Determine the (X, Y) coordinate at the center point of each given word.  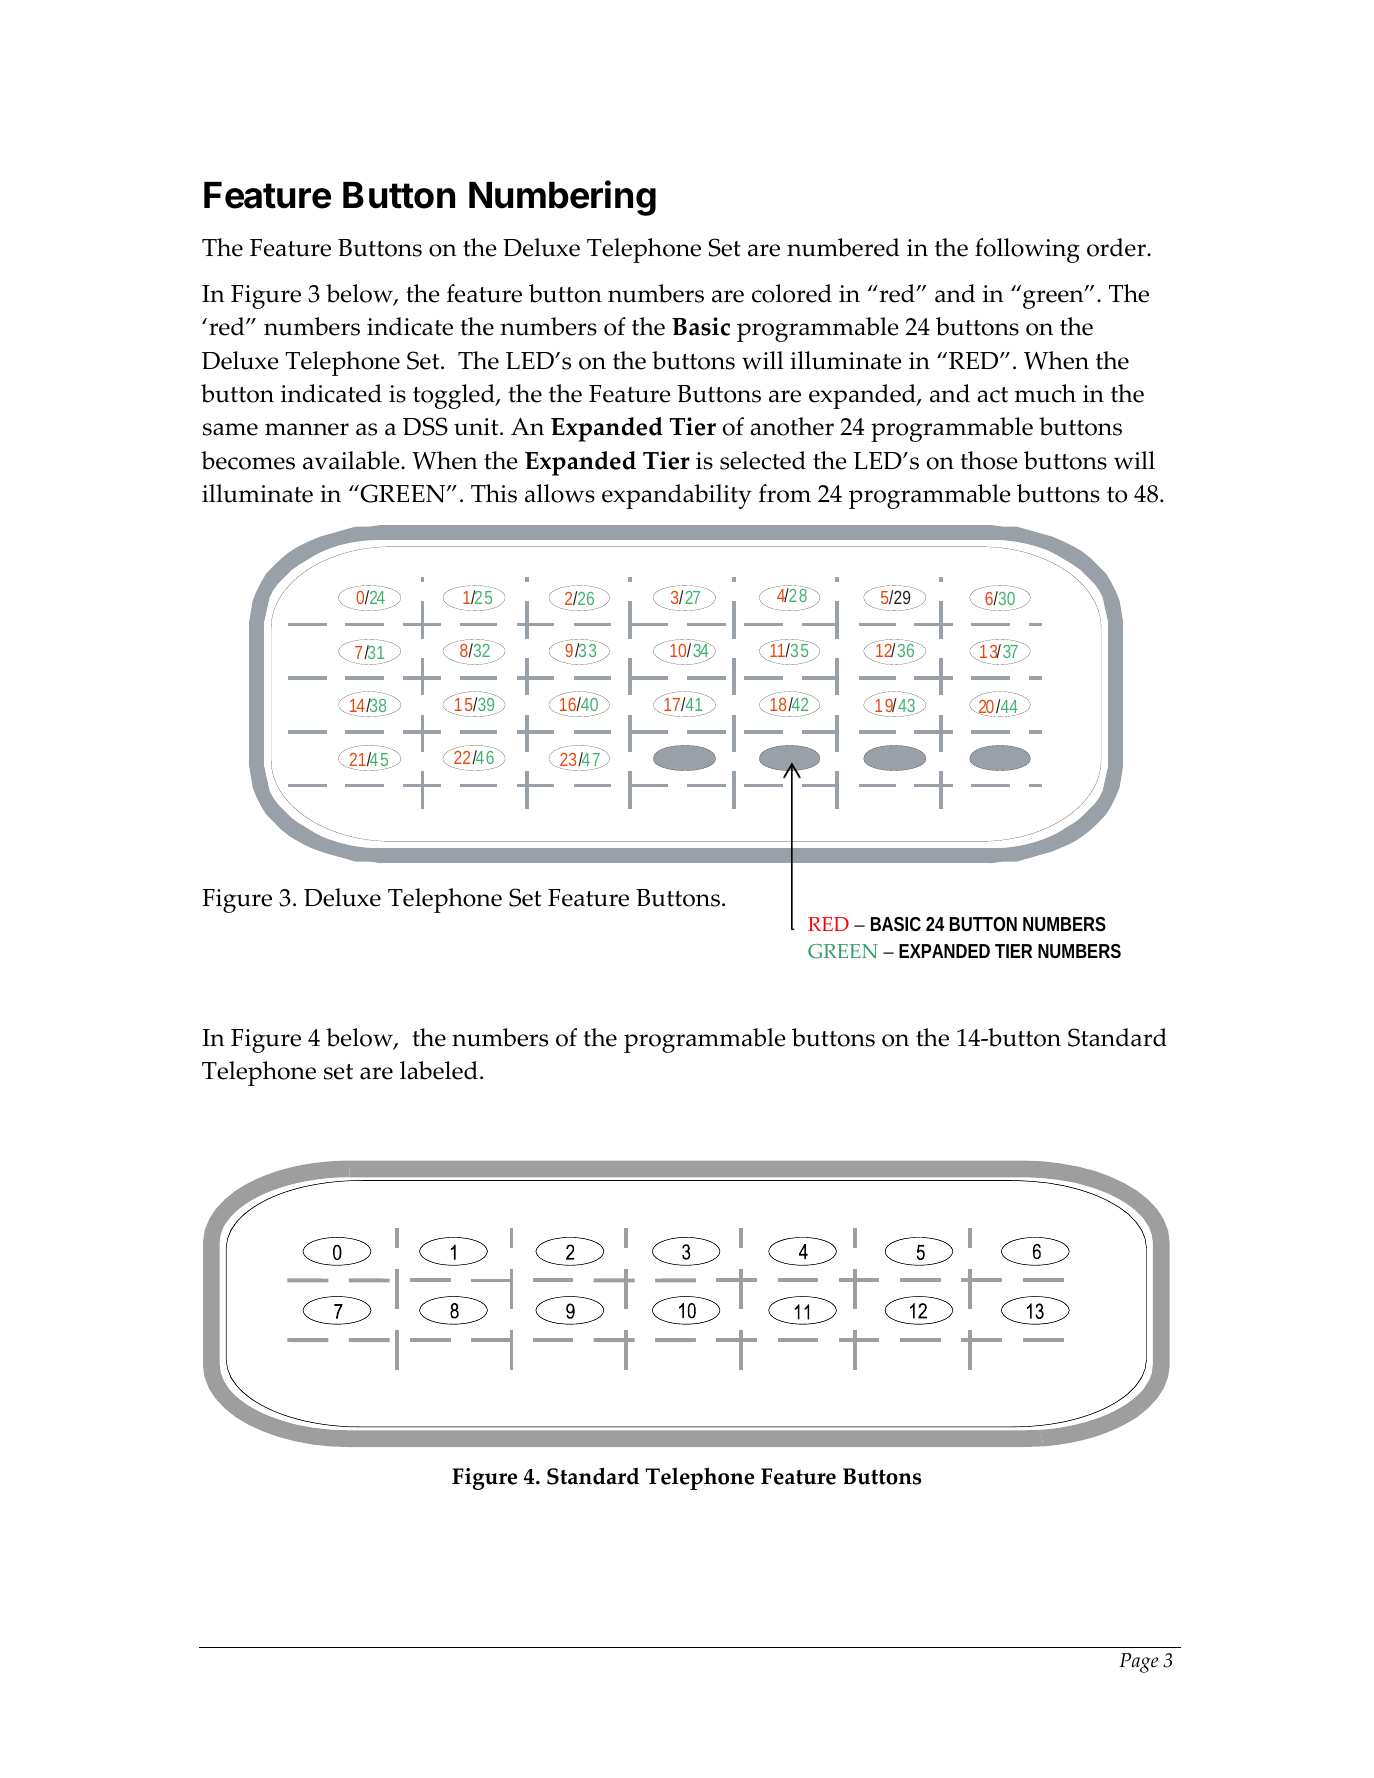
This (494, 493)
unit (477, 427)
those (989, 460)
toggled (455, 396)
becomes (248, 460)
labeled (439, 1070)
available (352, 460)
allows (560, 493)
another (792, 426)
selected (763, 460)
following (1027, 250)
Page (1138, 1663)
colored (792, 293)
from (785, 493)
